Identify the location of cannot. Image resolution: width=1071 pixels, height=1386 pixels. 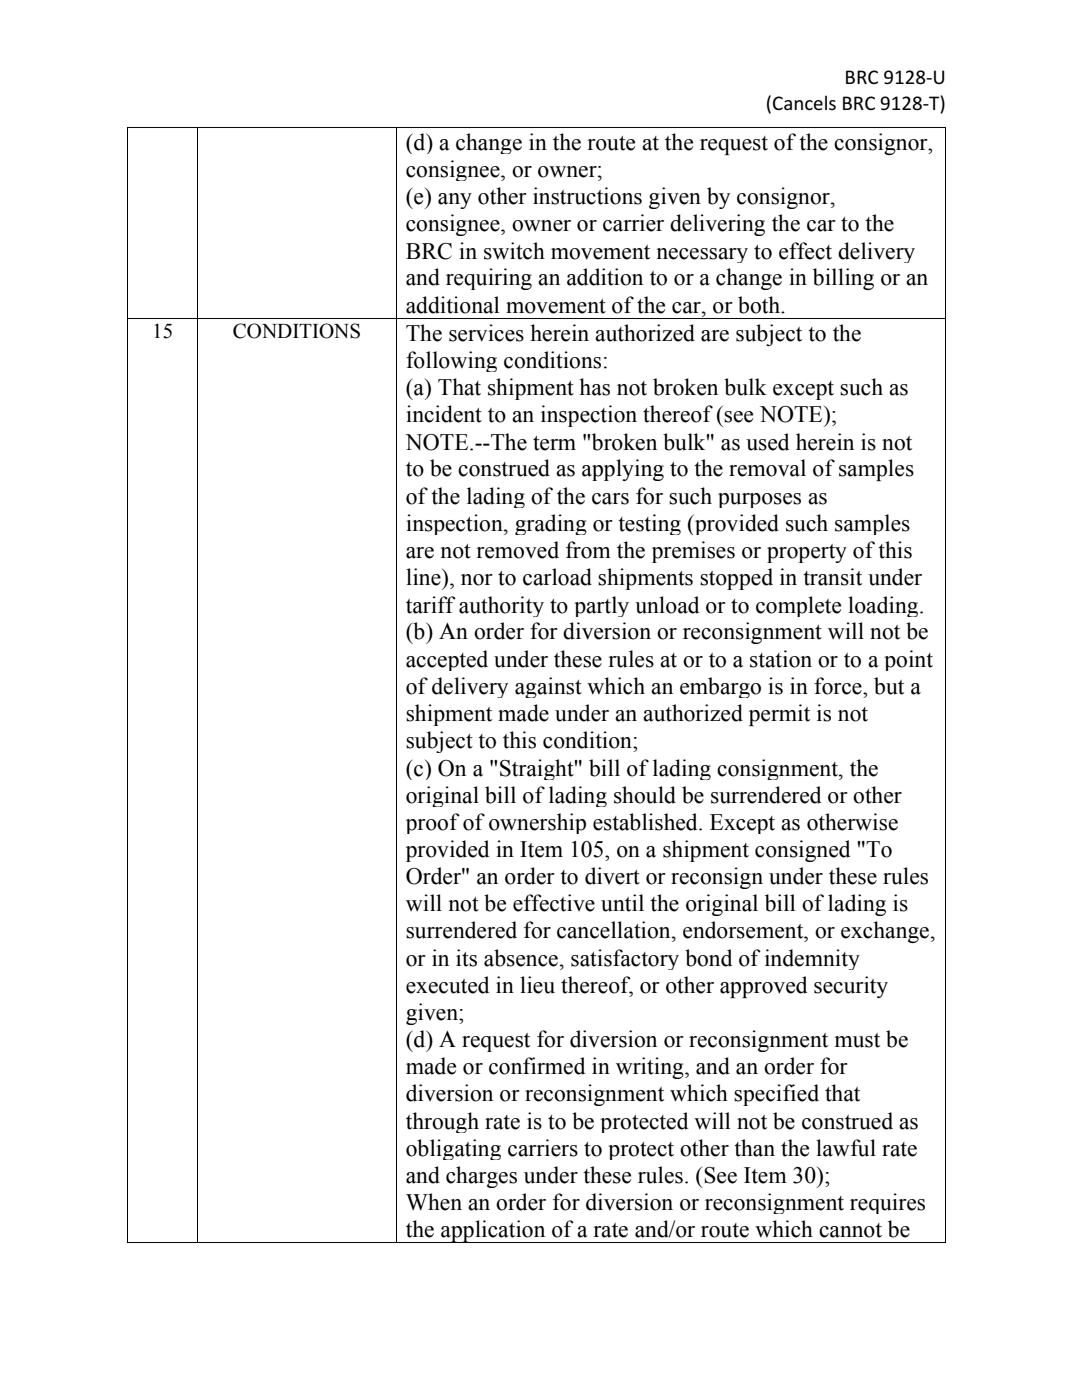
(850, 1230).
